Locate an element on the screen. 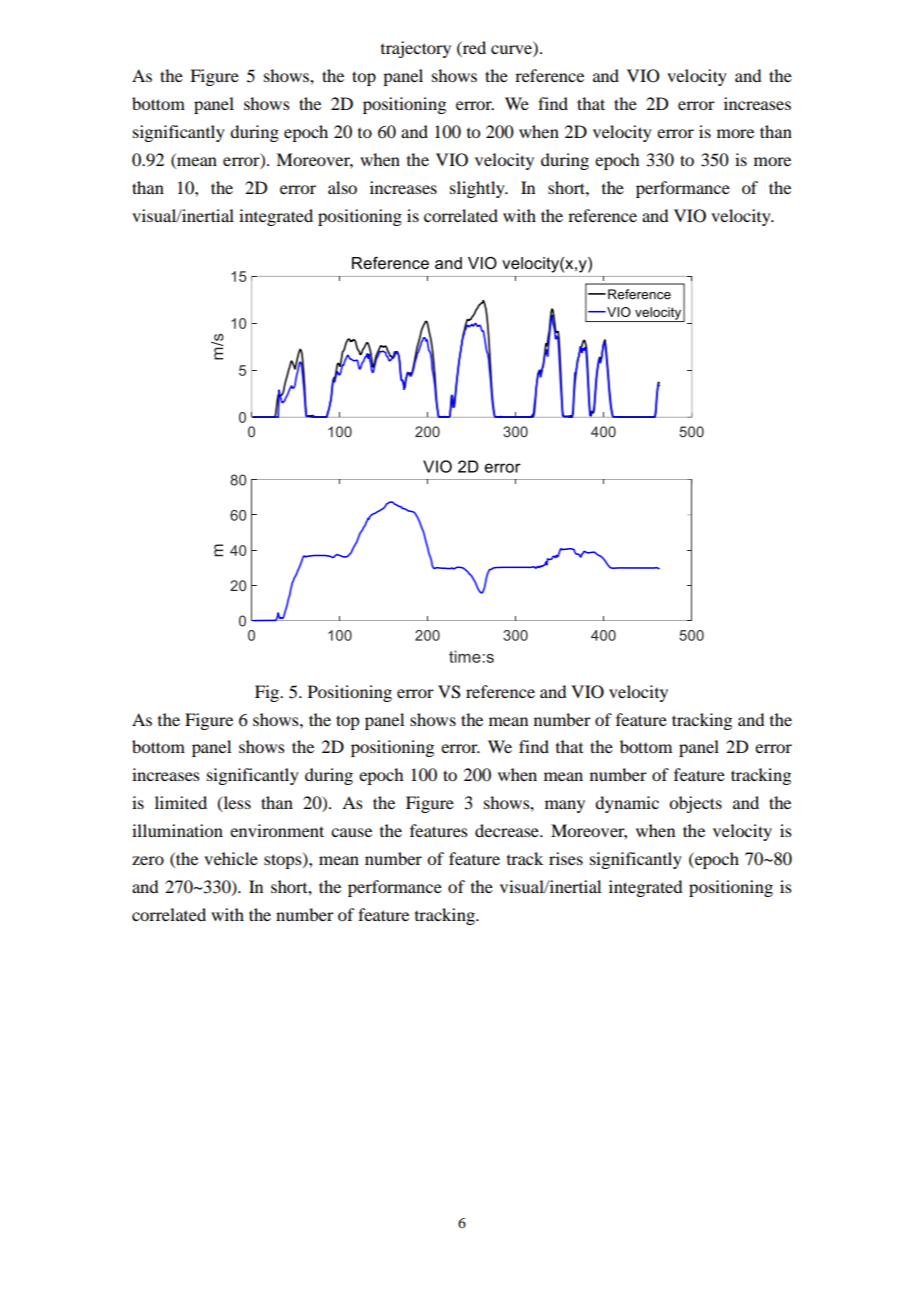 The height and width of the screenshot is (1308, 924). many is located at coordinates (565, 806).
